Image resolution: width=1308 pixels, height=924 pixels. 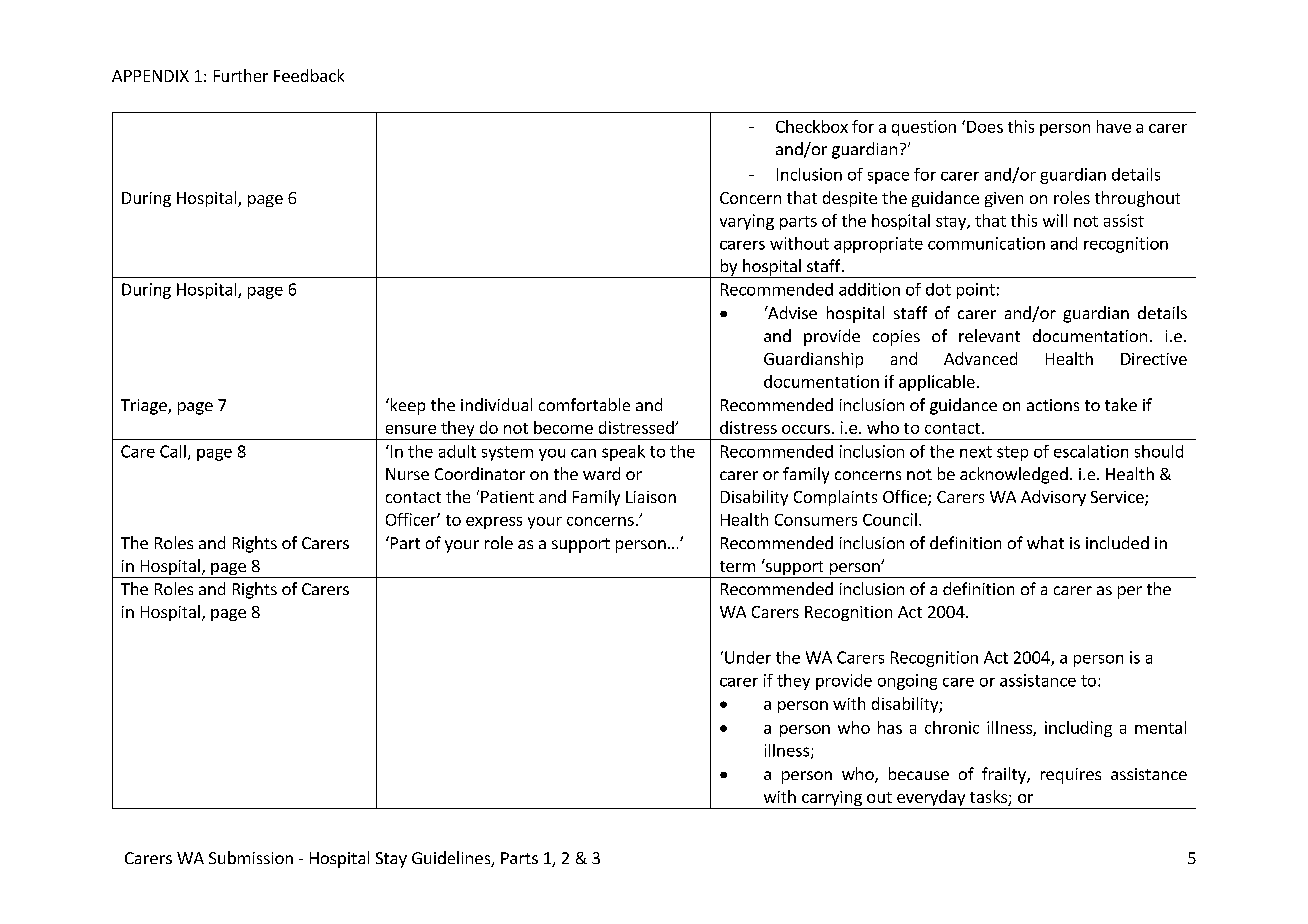 I want to click on Checkbox, so click(x=812, y=126).
